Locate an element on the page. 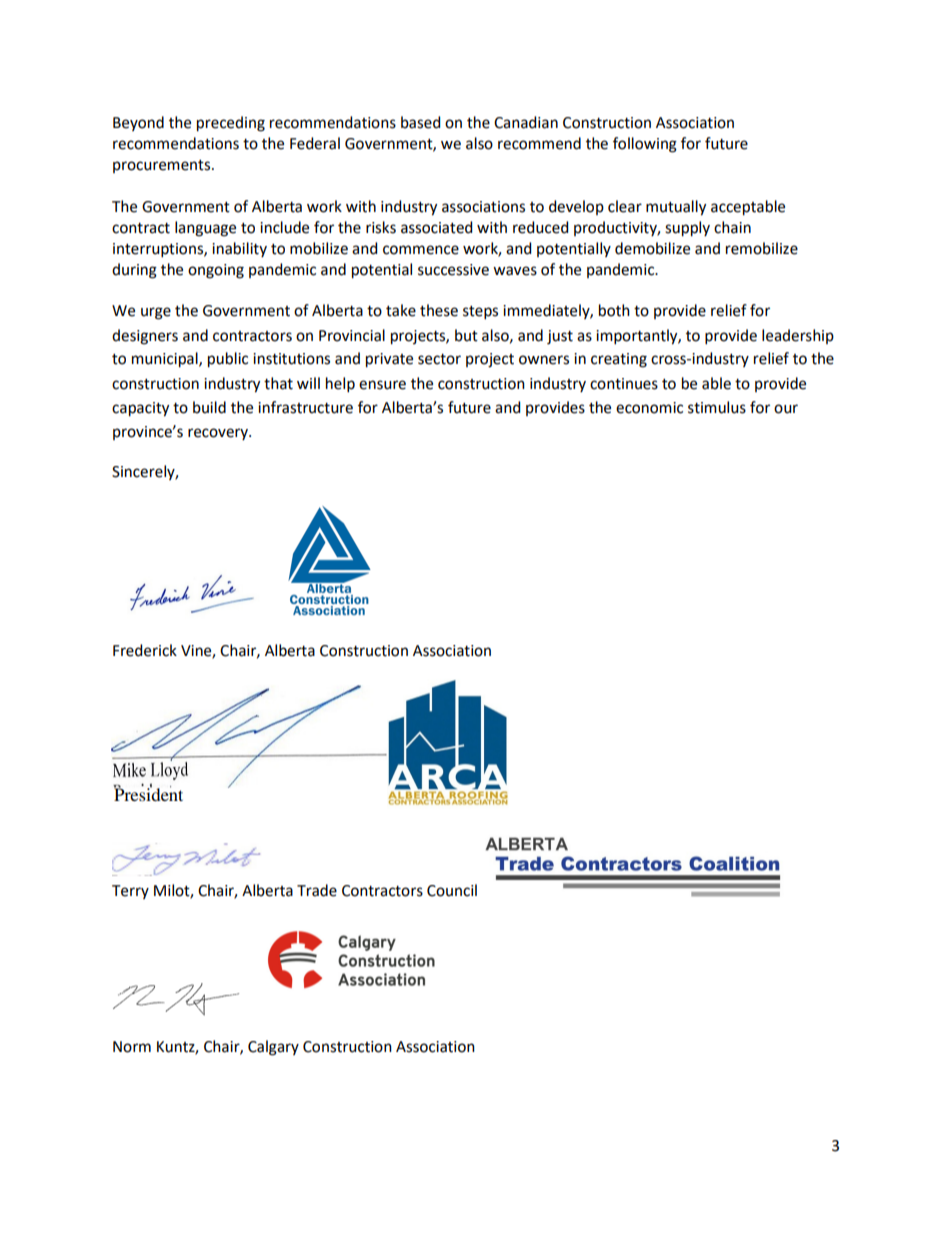 The height and width of the page is (1233, 952). Frederick is located at coordinates (145, 650).
